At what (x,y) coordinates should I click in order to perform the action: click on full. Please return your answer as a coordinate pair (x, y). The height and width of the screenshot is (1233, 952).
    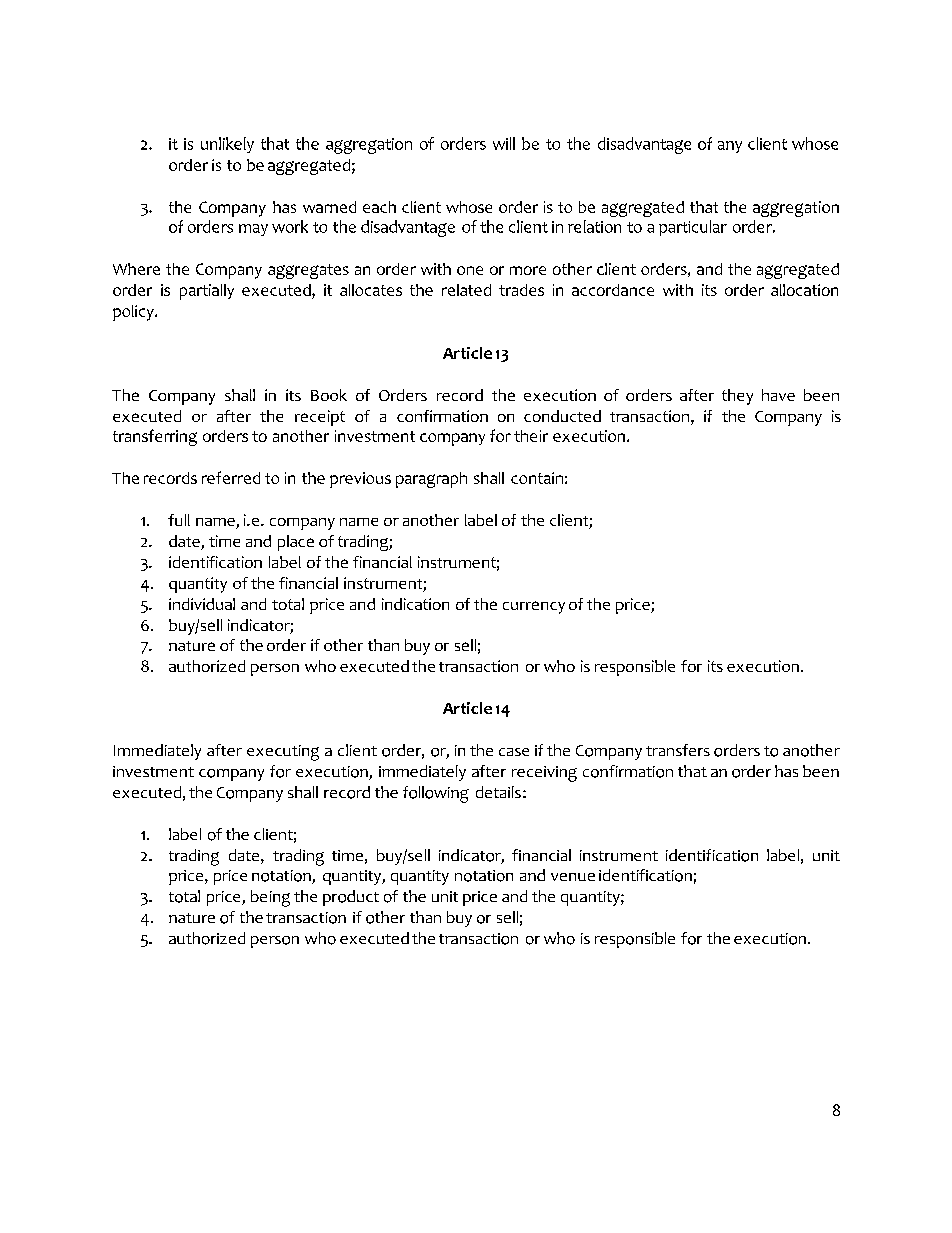
    Looking at the image, I should click on (179, 520).
